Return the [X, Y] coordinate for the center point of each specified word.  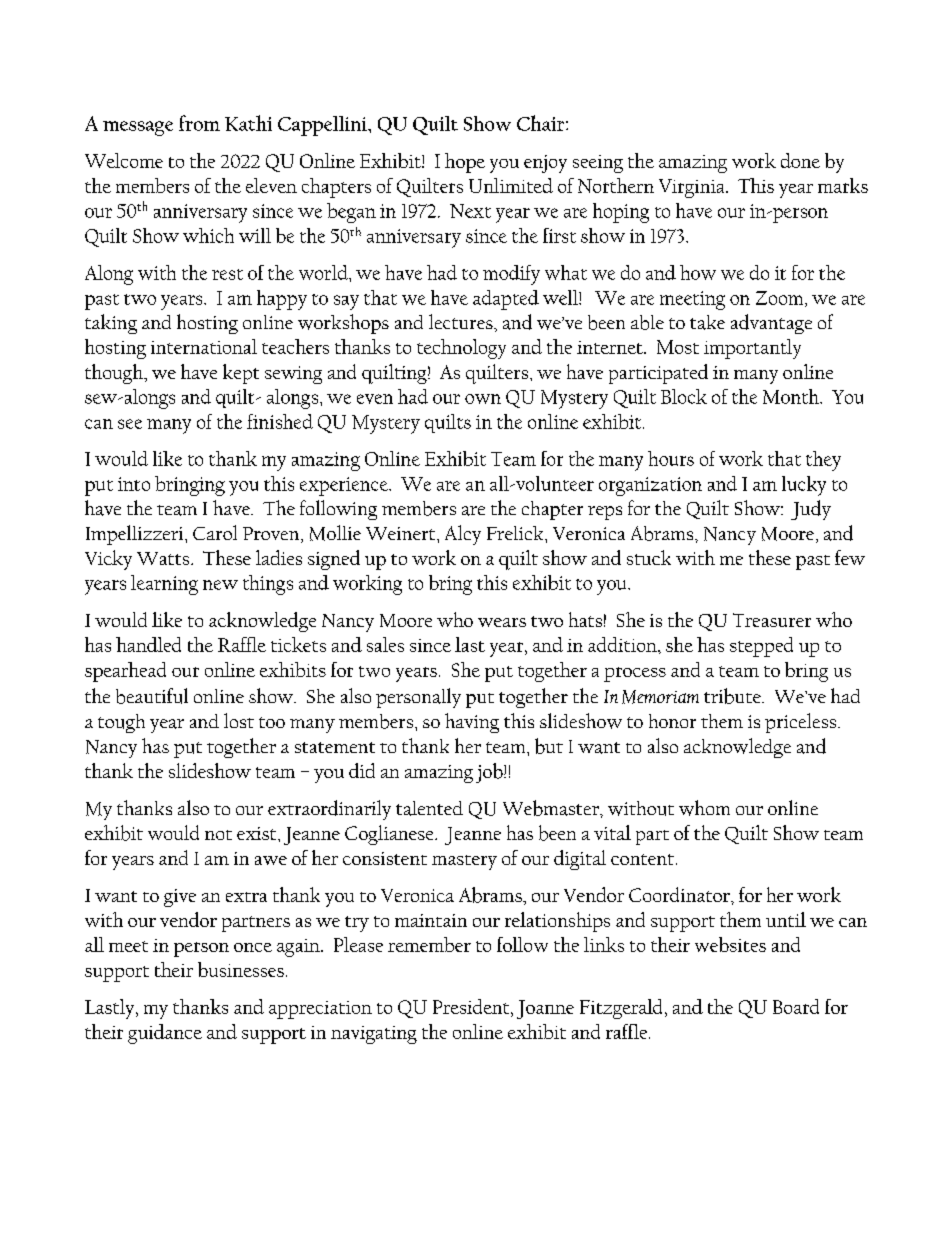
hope [465, 163]
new [220, 585]
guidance [165, 1034]
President [472, 1006]
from [199, 123]
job [490, 773]
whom [704, 808]
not [218, 835]
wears [502, 622]
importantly [752, 349]
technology [461, 349]
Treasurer [772, 620]
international [204, 346]
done [800, 160]
